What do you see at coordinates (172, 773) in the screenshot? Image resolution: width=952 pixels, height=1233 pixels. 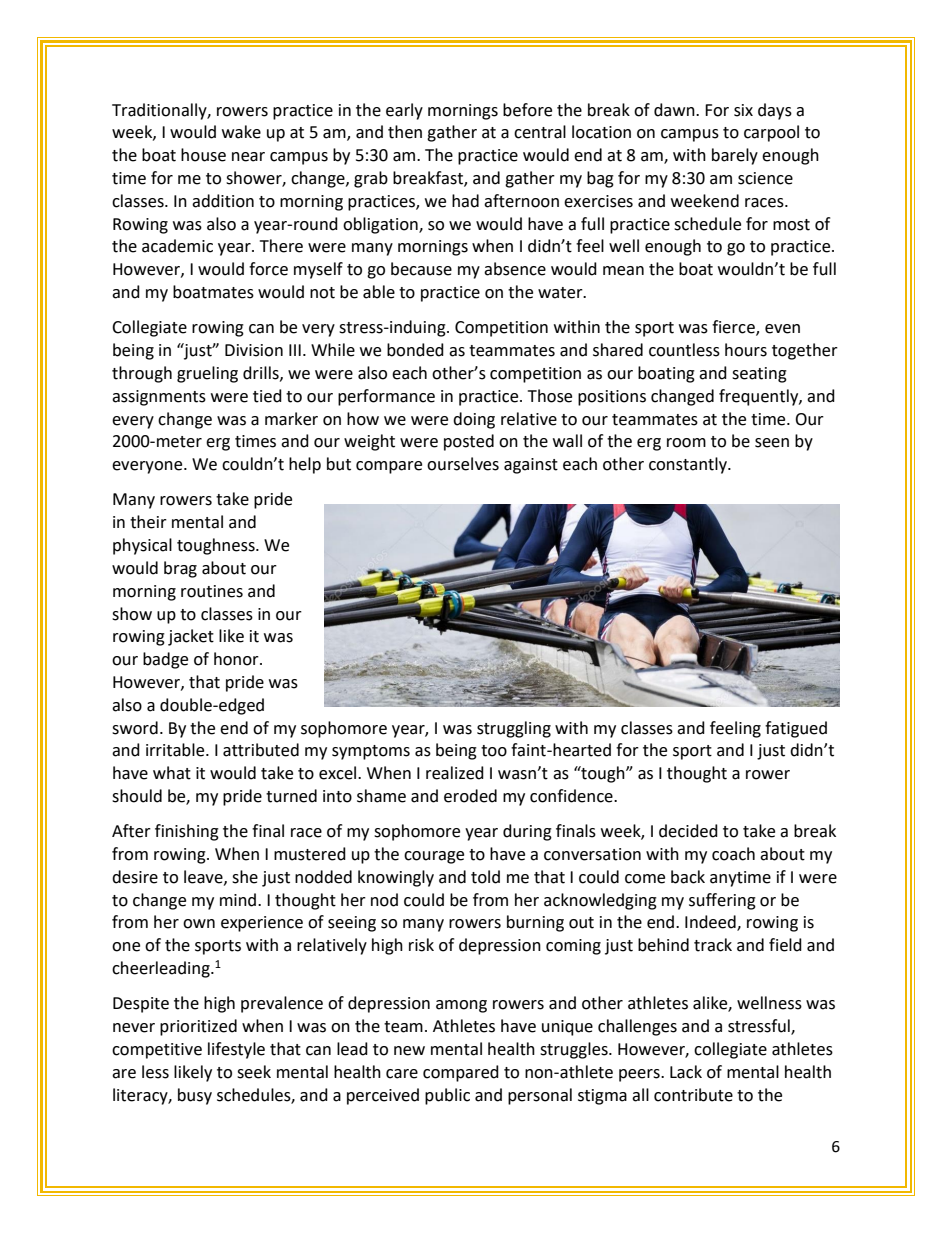 I see `what` at bounding box center [172, 773].
